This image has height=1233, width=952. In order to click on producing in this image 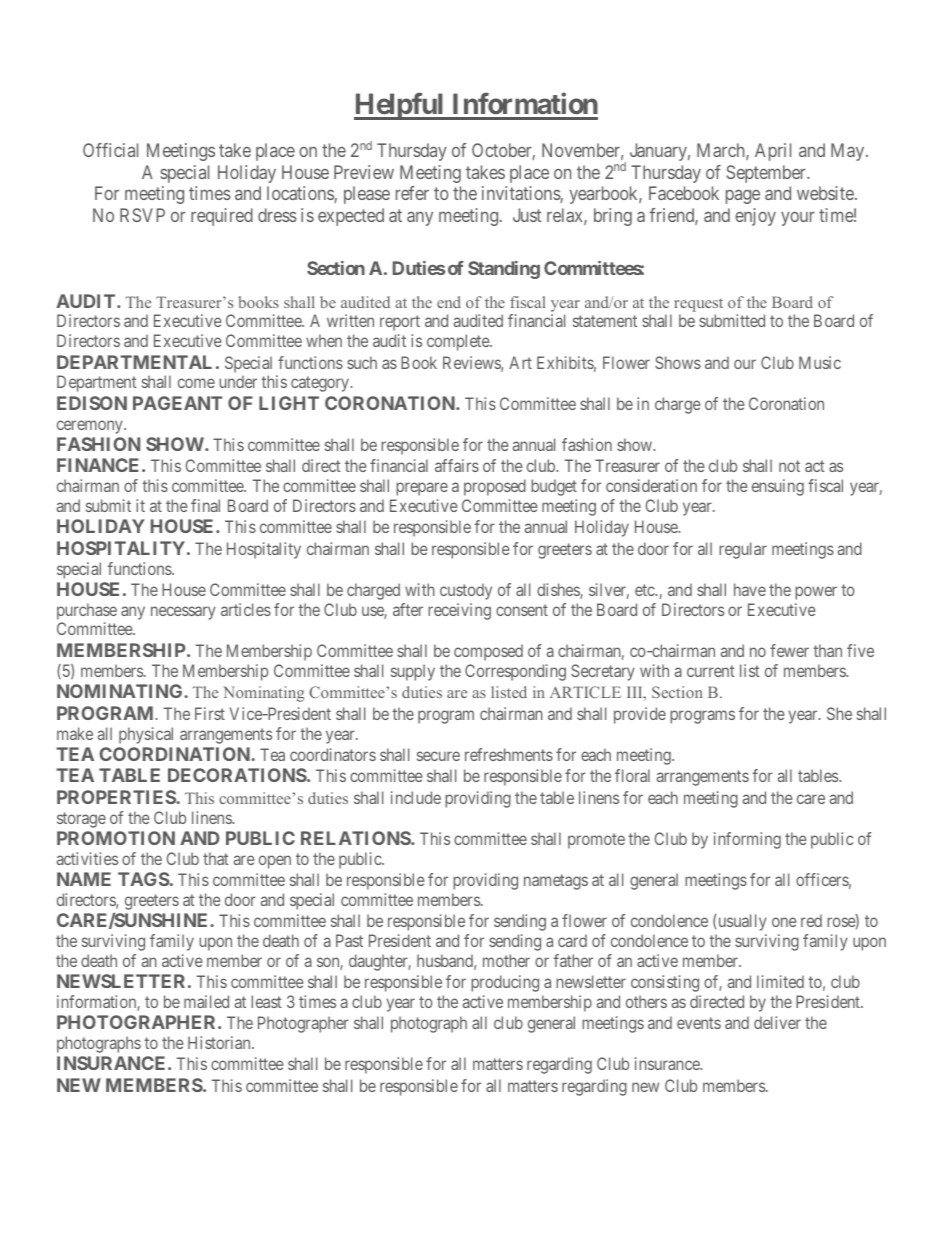, I will do `click(505, 983)`.
